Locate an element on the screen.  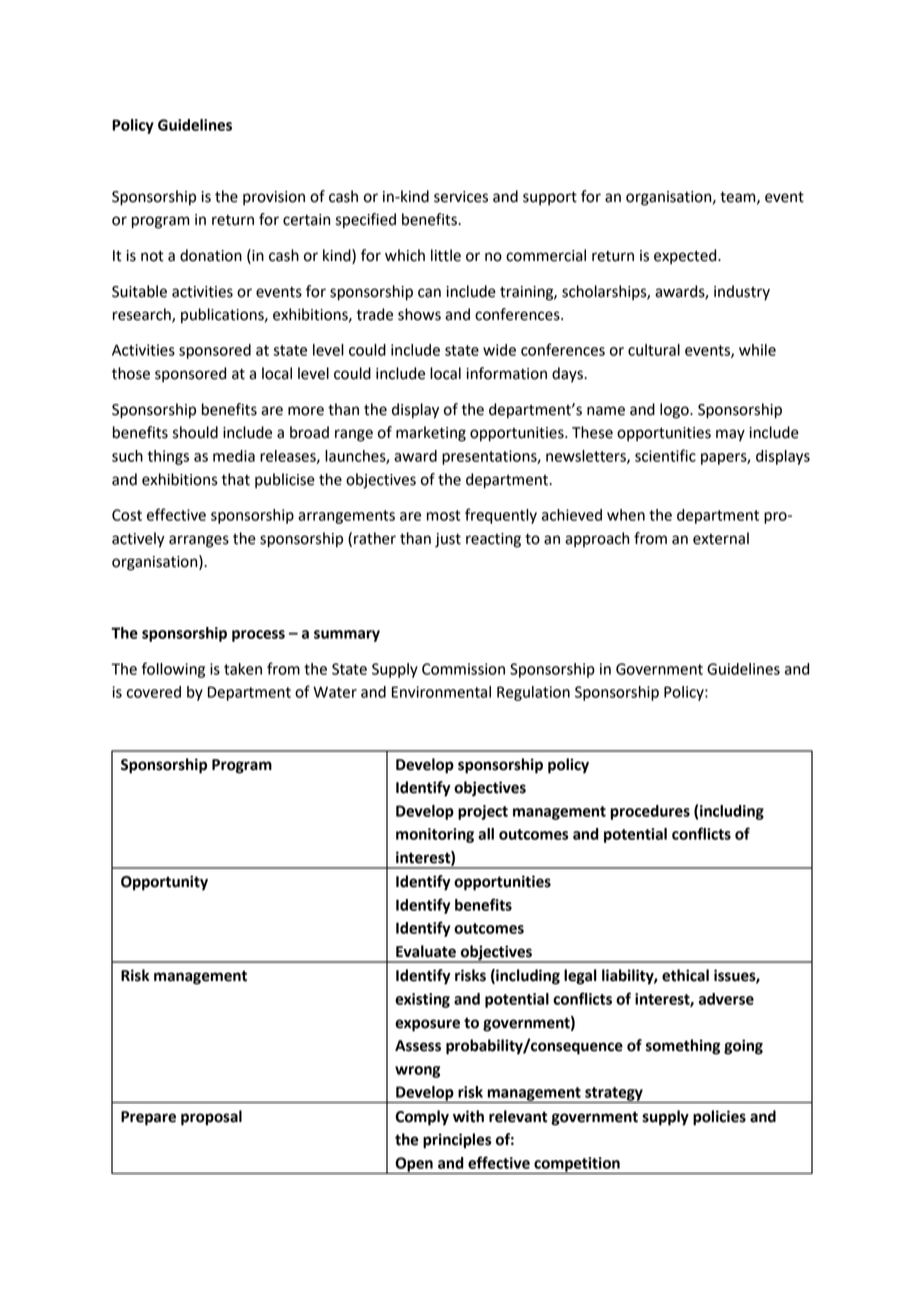
proposal is located at coordinates (211, 1118).
